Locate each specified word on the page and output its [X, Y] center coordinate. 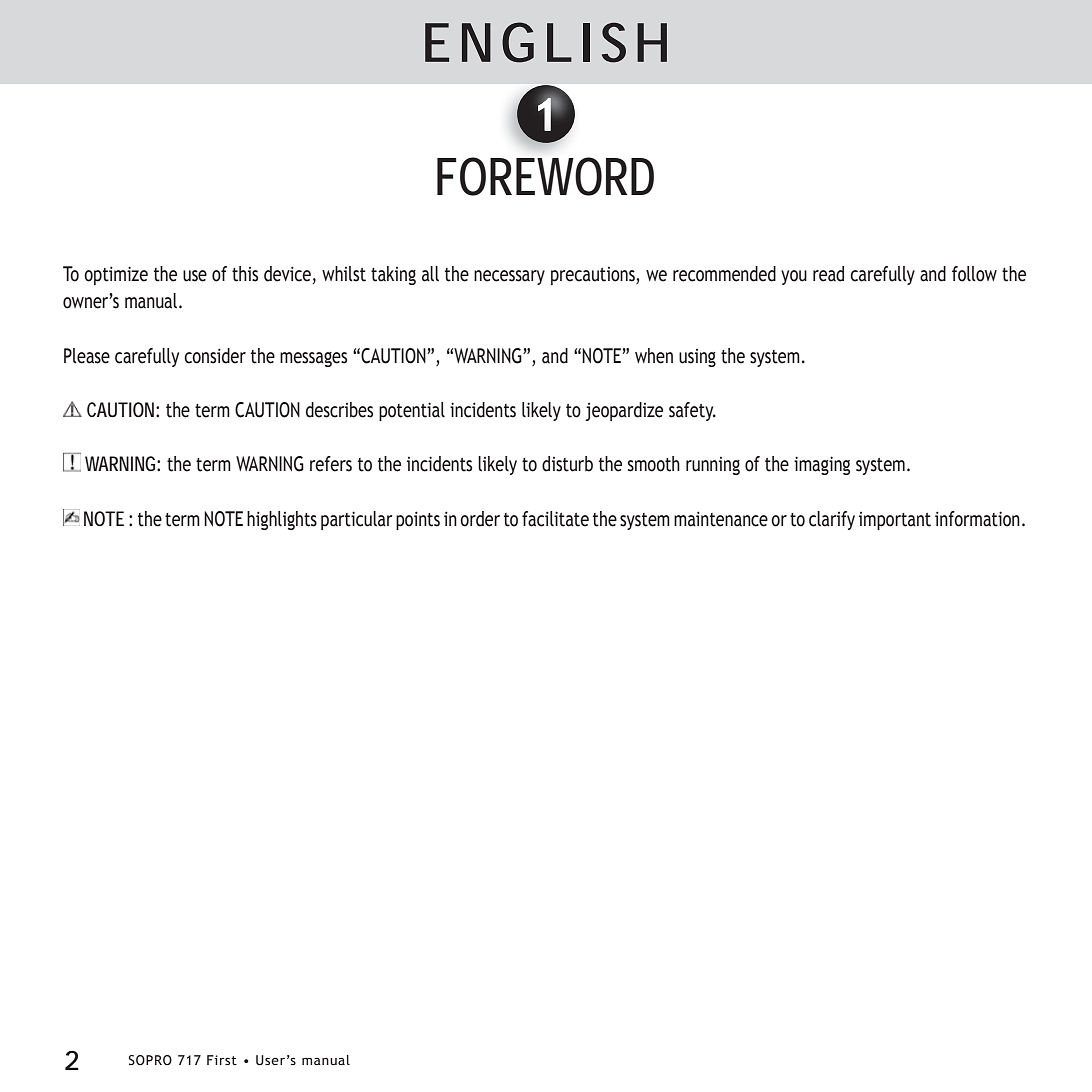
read [828, 274]
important [895, 521]
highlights [282, 520]
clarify [832, 520]
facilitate [555, 519]
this [245, 274]
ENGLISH [546, 42]
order [480, 519]
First [222, 1060]
